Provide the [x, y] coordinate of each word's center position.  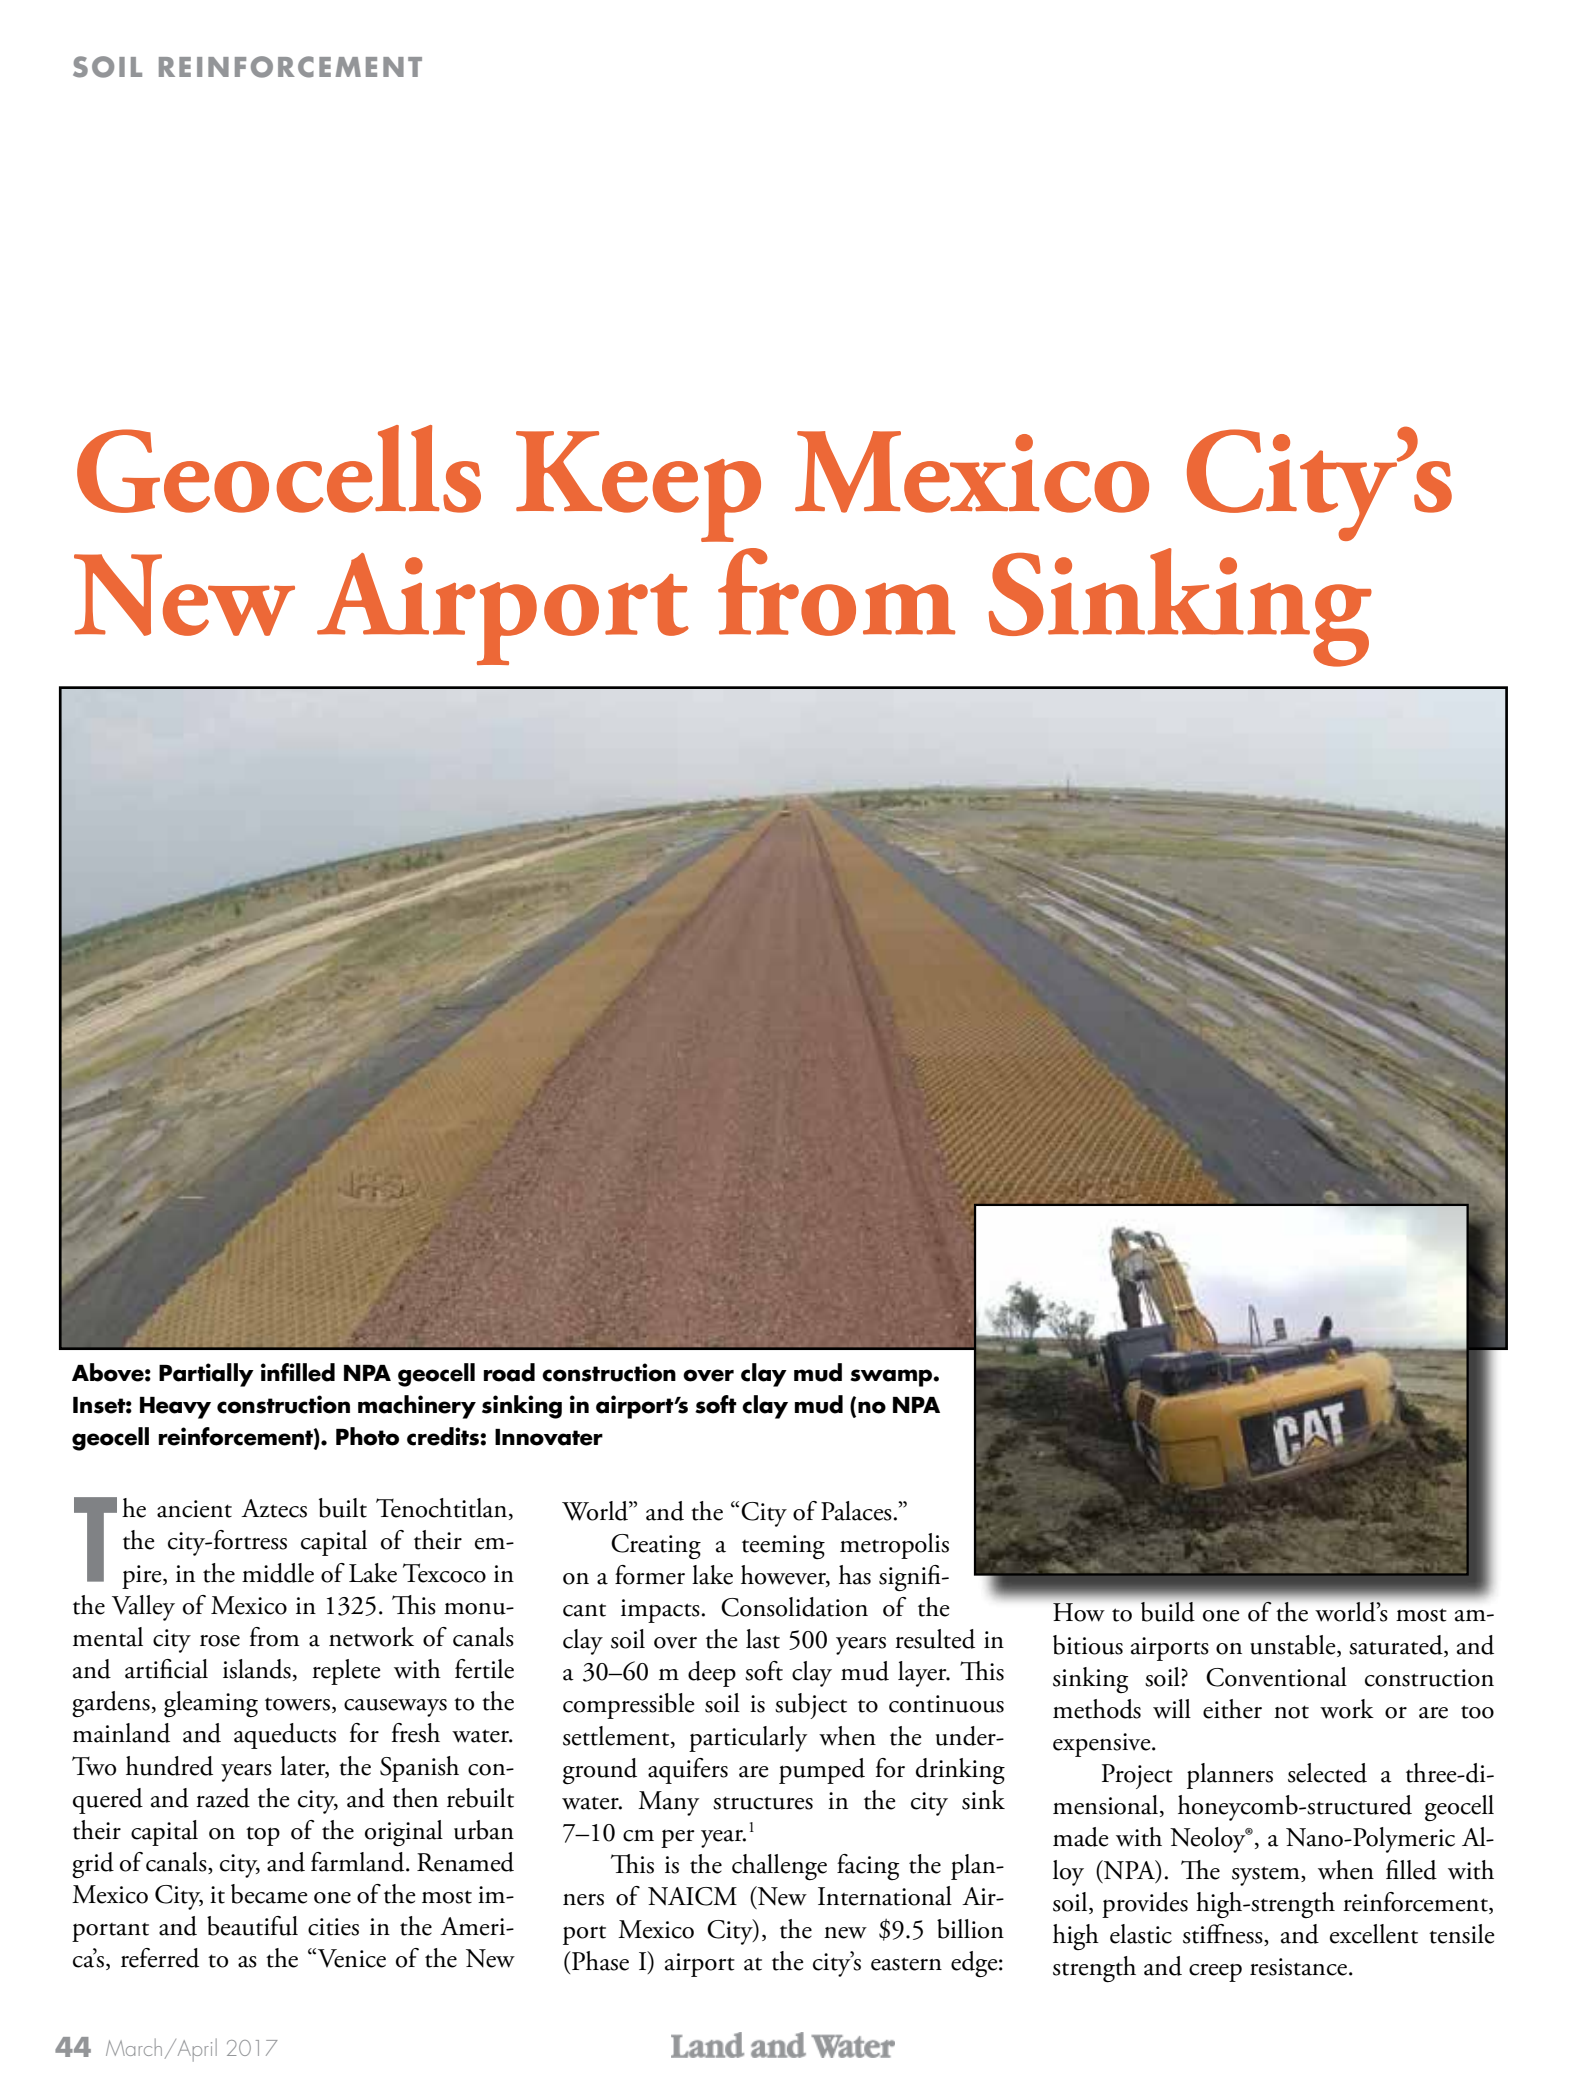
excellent [1374, 1934]
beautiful [252, 1926]
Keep [638, 486]
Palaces [857, 1511]
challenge [779, 1867]
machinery [417, 1407]
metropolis [894, 1546]
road [509, 1372]
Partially [206, 1375]
